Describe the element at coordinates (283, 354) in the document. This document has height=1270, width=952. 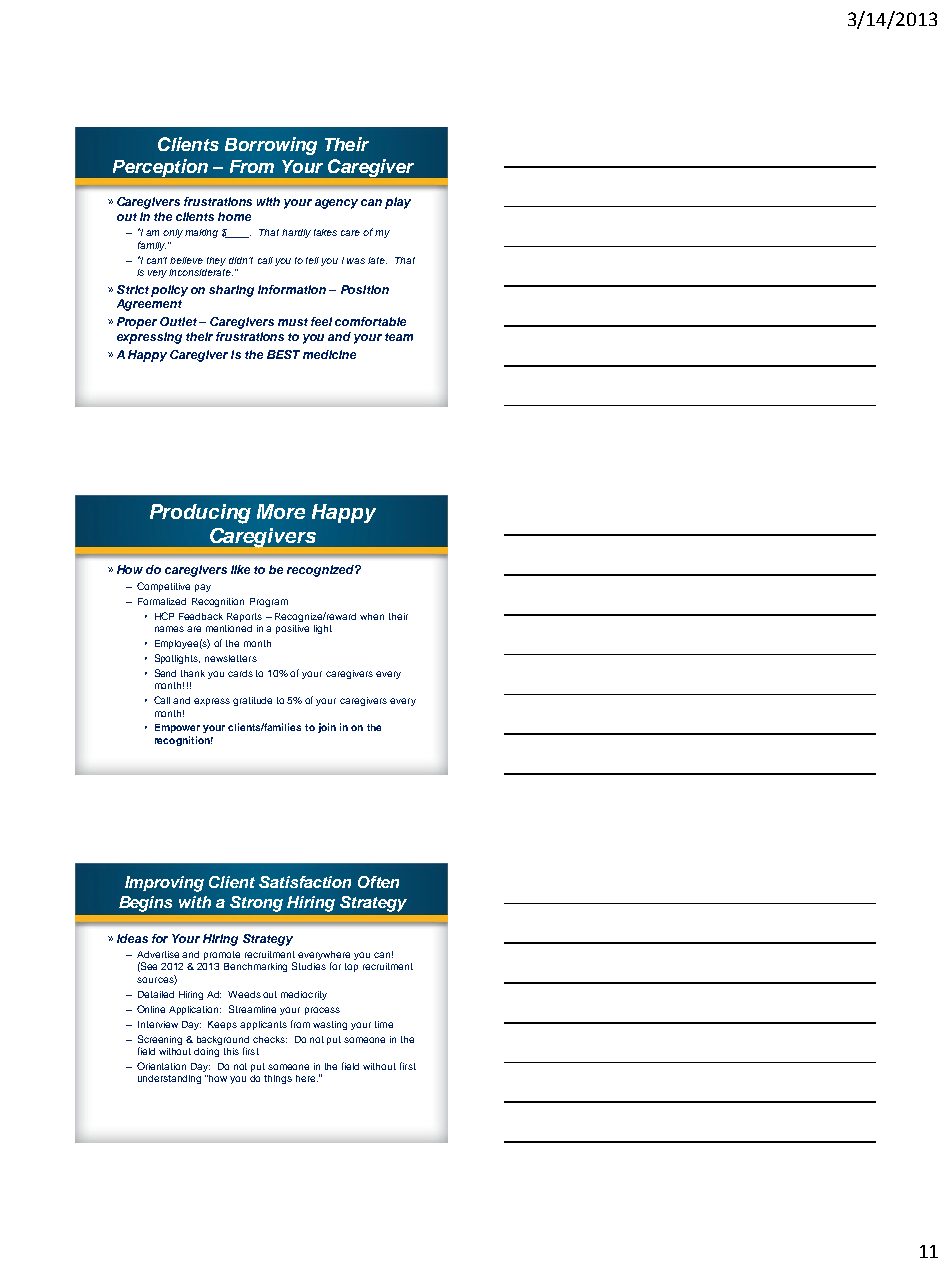
I see `BEST` at that location.
